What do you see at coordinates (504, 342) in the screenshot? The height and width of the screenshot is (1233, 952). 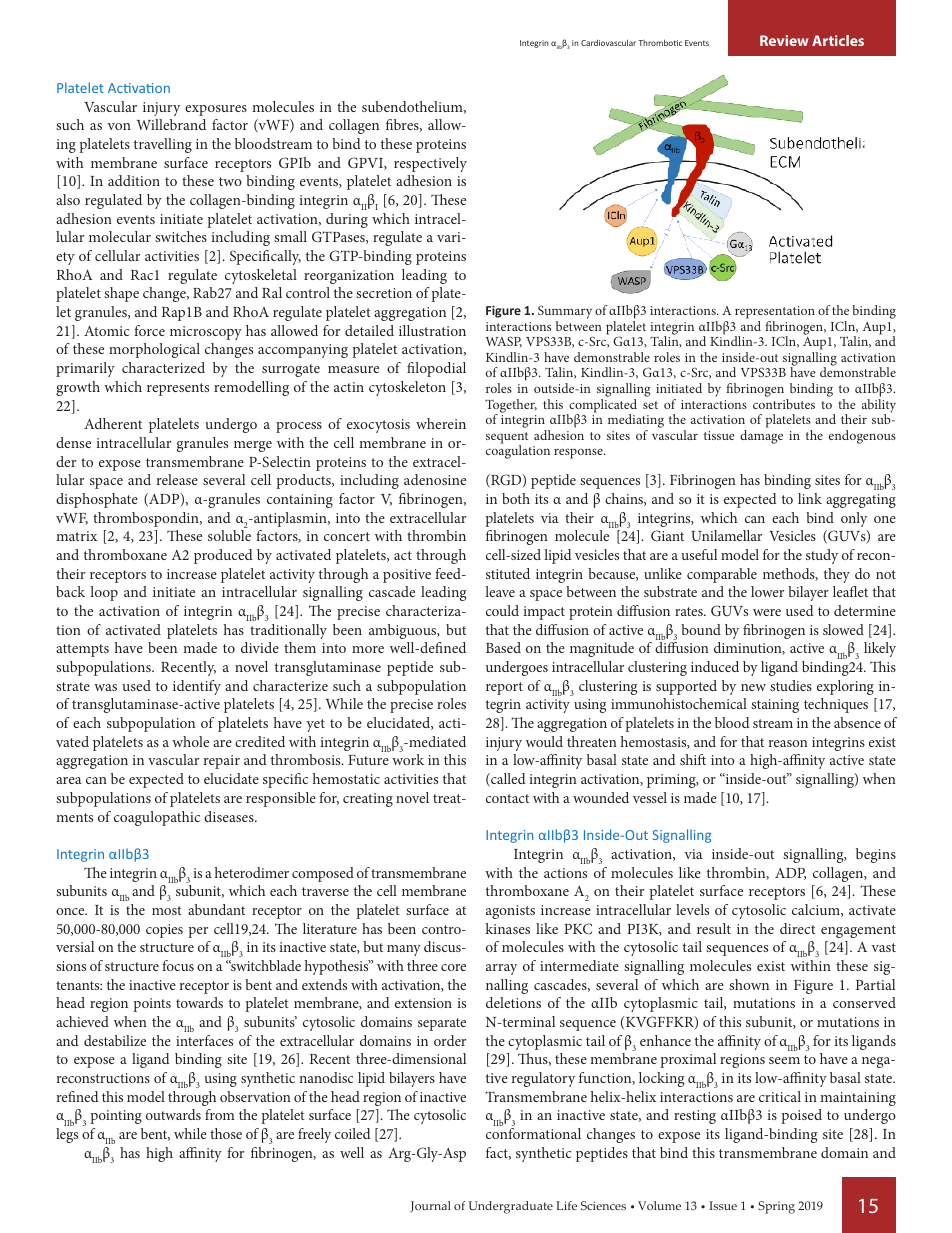 I see `WASP` at bounding box center [504, 342].
